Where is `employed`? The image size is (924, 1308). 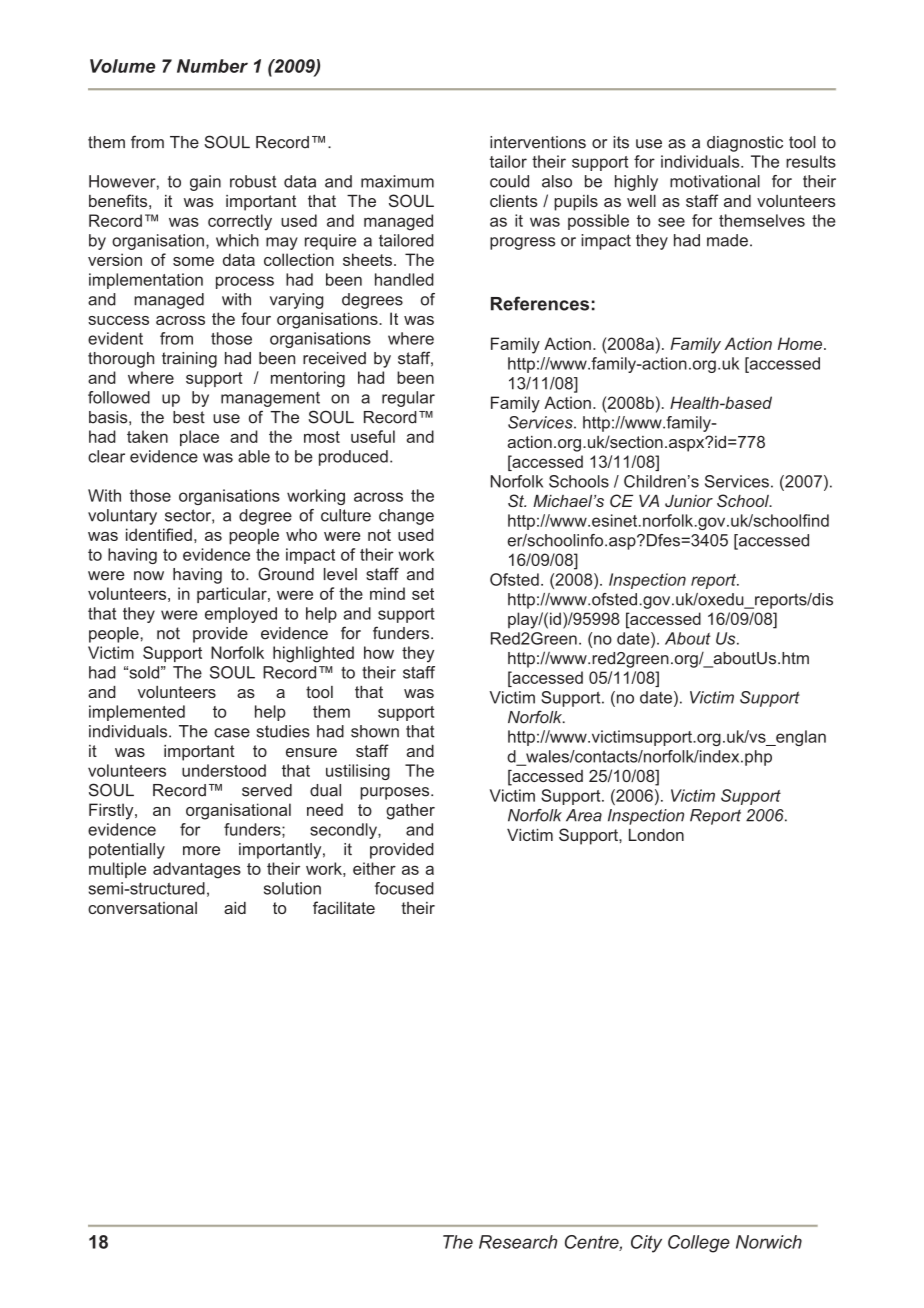 employed is located at coordinates (241, 615).
